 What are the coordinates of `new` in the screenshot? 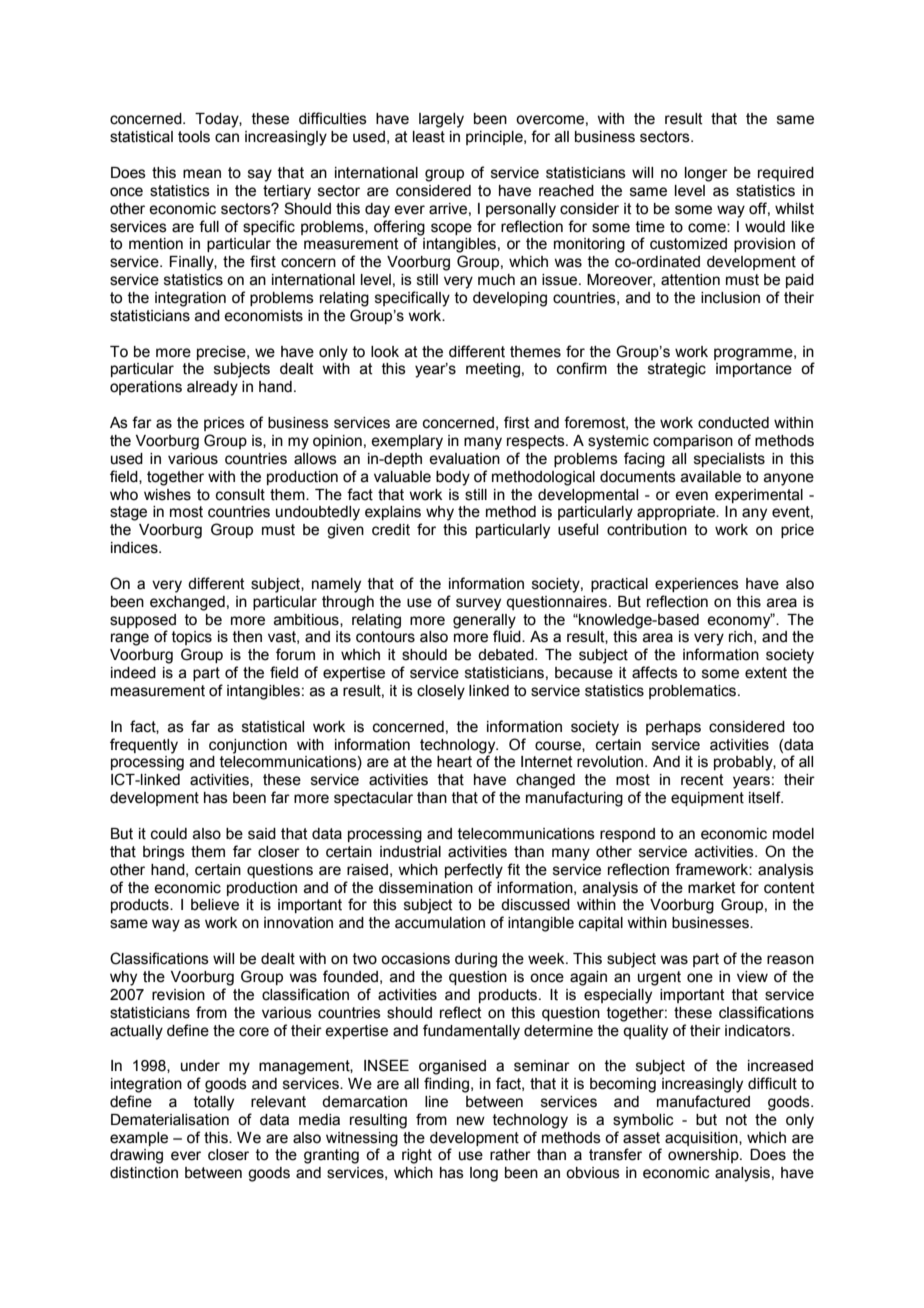 It's located at (471, 1121).
